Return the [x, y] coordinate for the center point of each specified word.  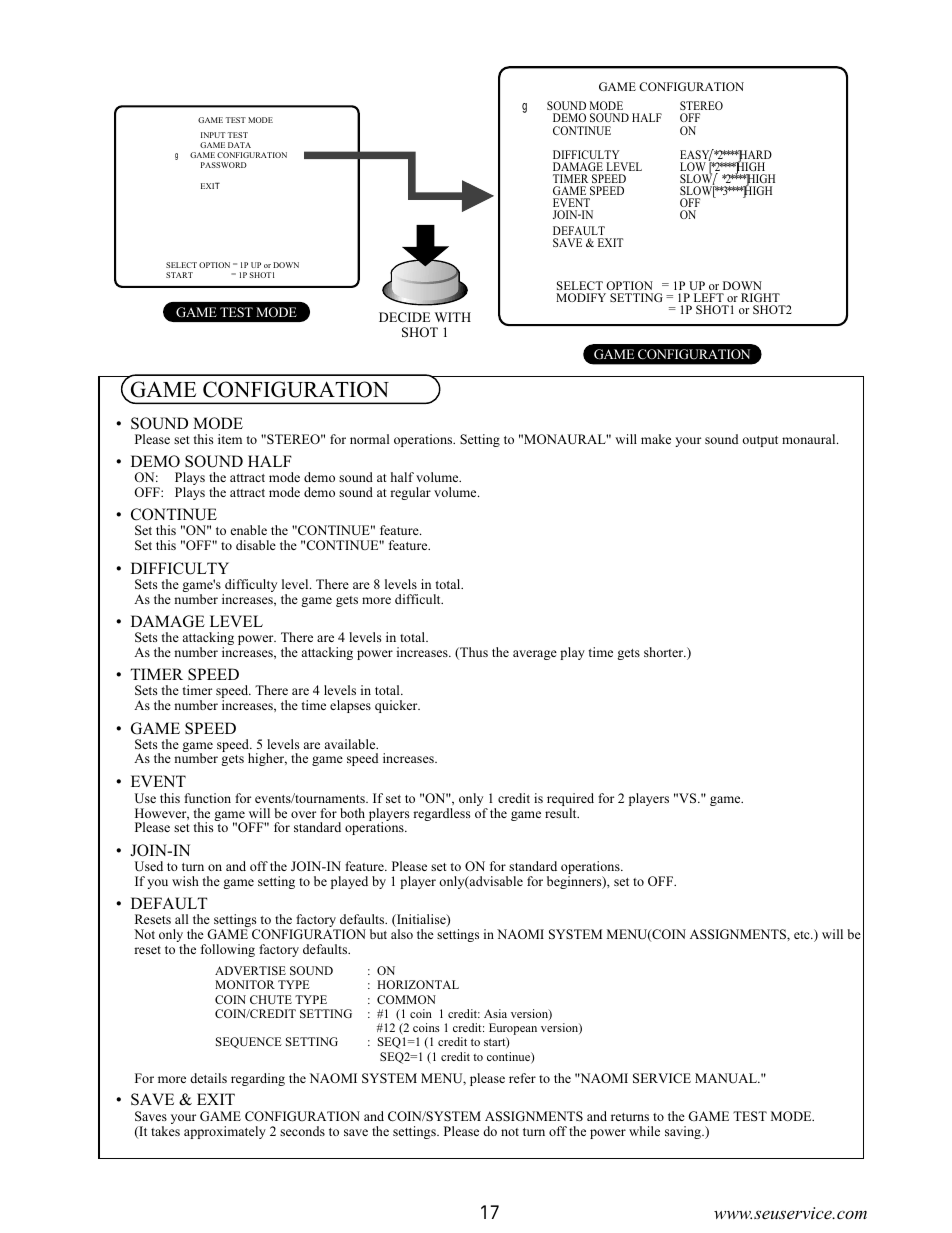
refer [522, 1078]
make [656, 439]
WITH [453, 317]
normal [370, 439]
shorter [665, 652]
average [535, 655]
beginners [575, 882]
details [208, 1078]
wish [185, 881]
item [230, 439]
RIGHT [760, 297]
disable [256, 545]
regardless [442, 814]
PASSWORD [224, 165]
